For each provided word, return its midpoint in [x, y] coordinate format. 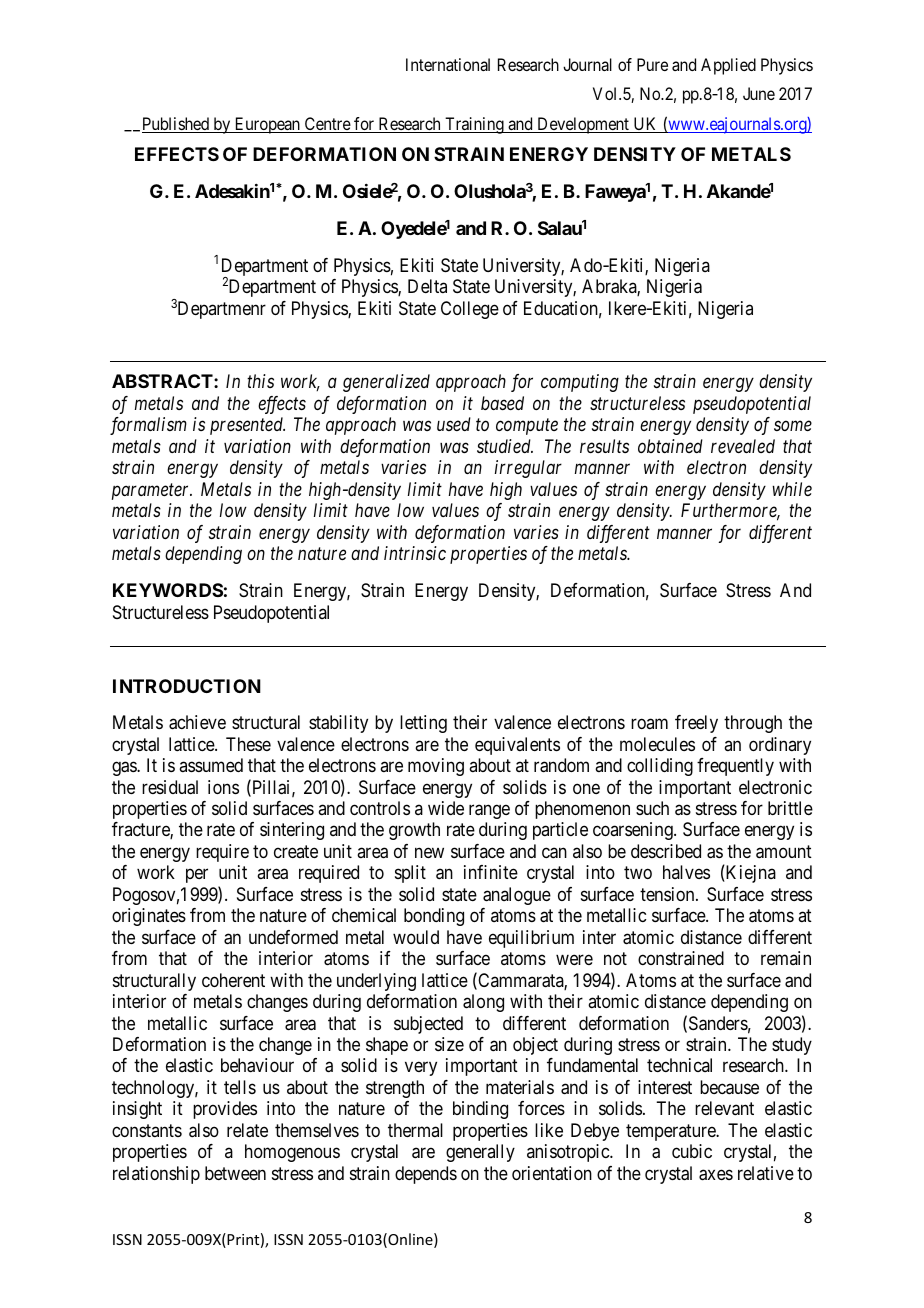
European [267, 125]
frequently [735, 767]
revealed [743, 446]
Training [474, 125]
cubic [692, 1151]
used [454, 424]
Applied [728, 66]
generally [480, 1153]
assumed [211, 765]
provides [225, 1110]
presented [247, 426]
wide [446, 808]
